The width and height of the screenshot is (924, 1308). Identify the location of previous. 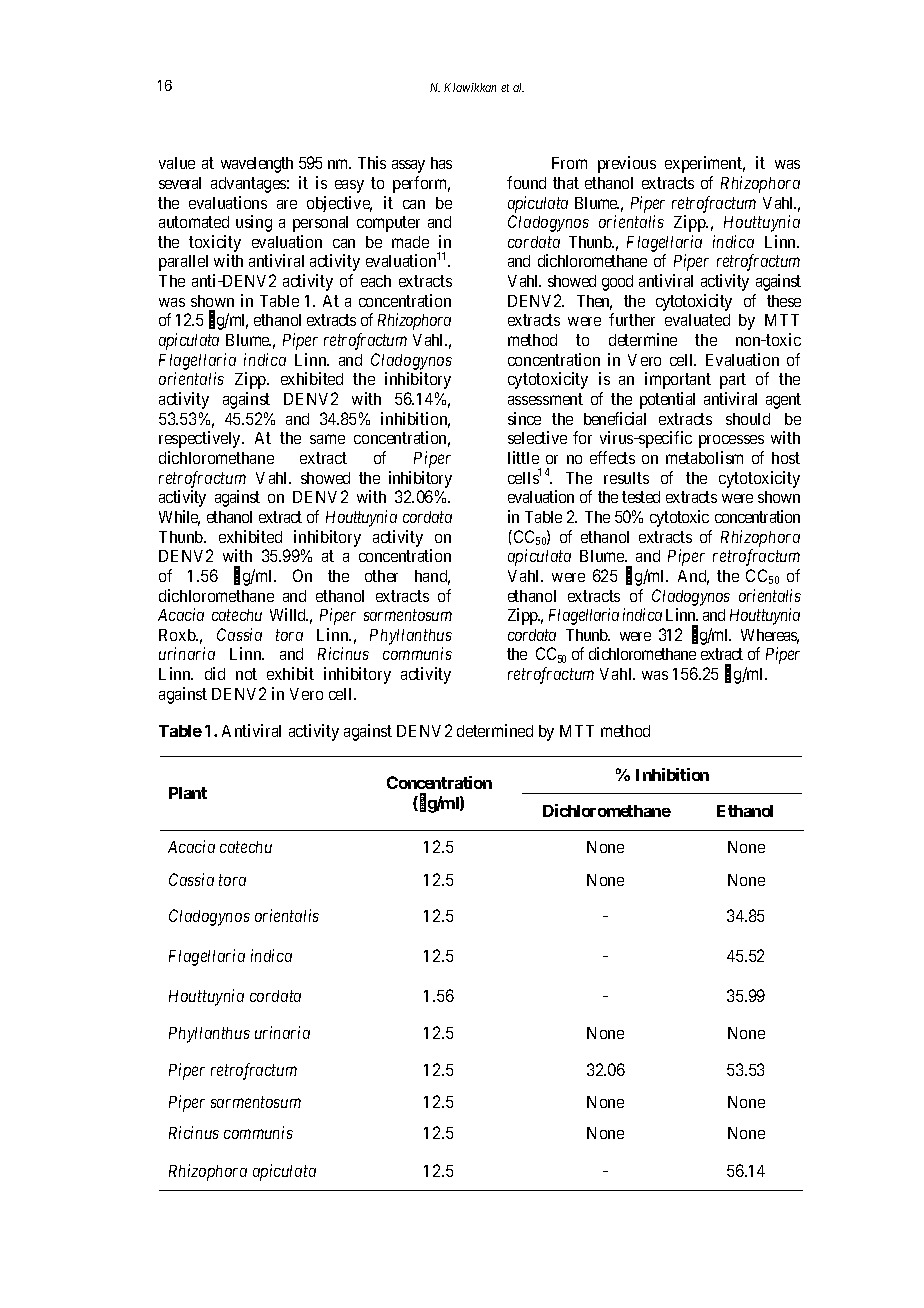
(627, 164).
